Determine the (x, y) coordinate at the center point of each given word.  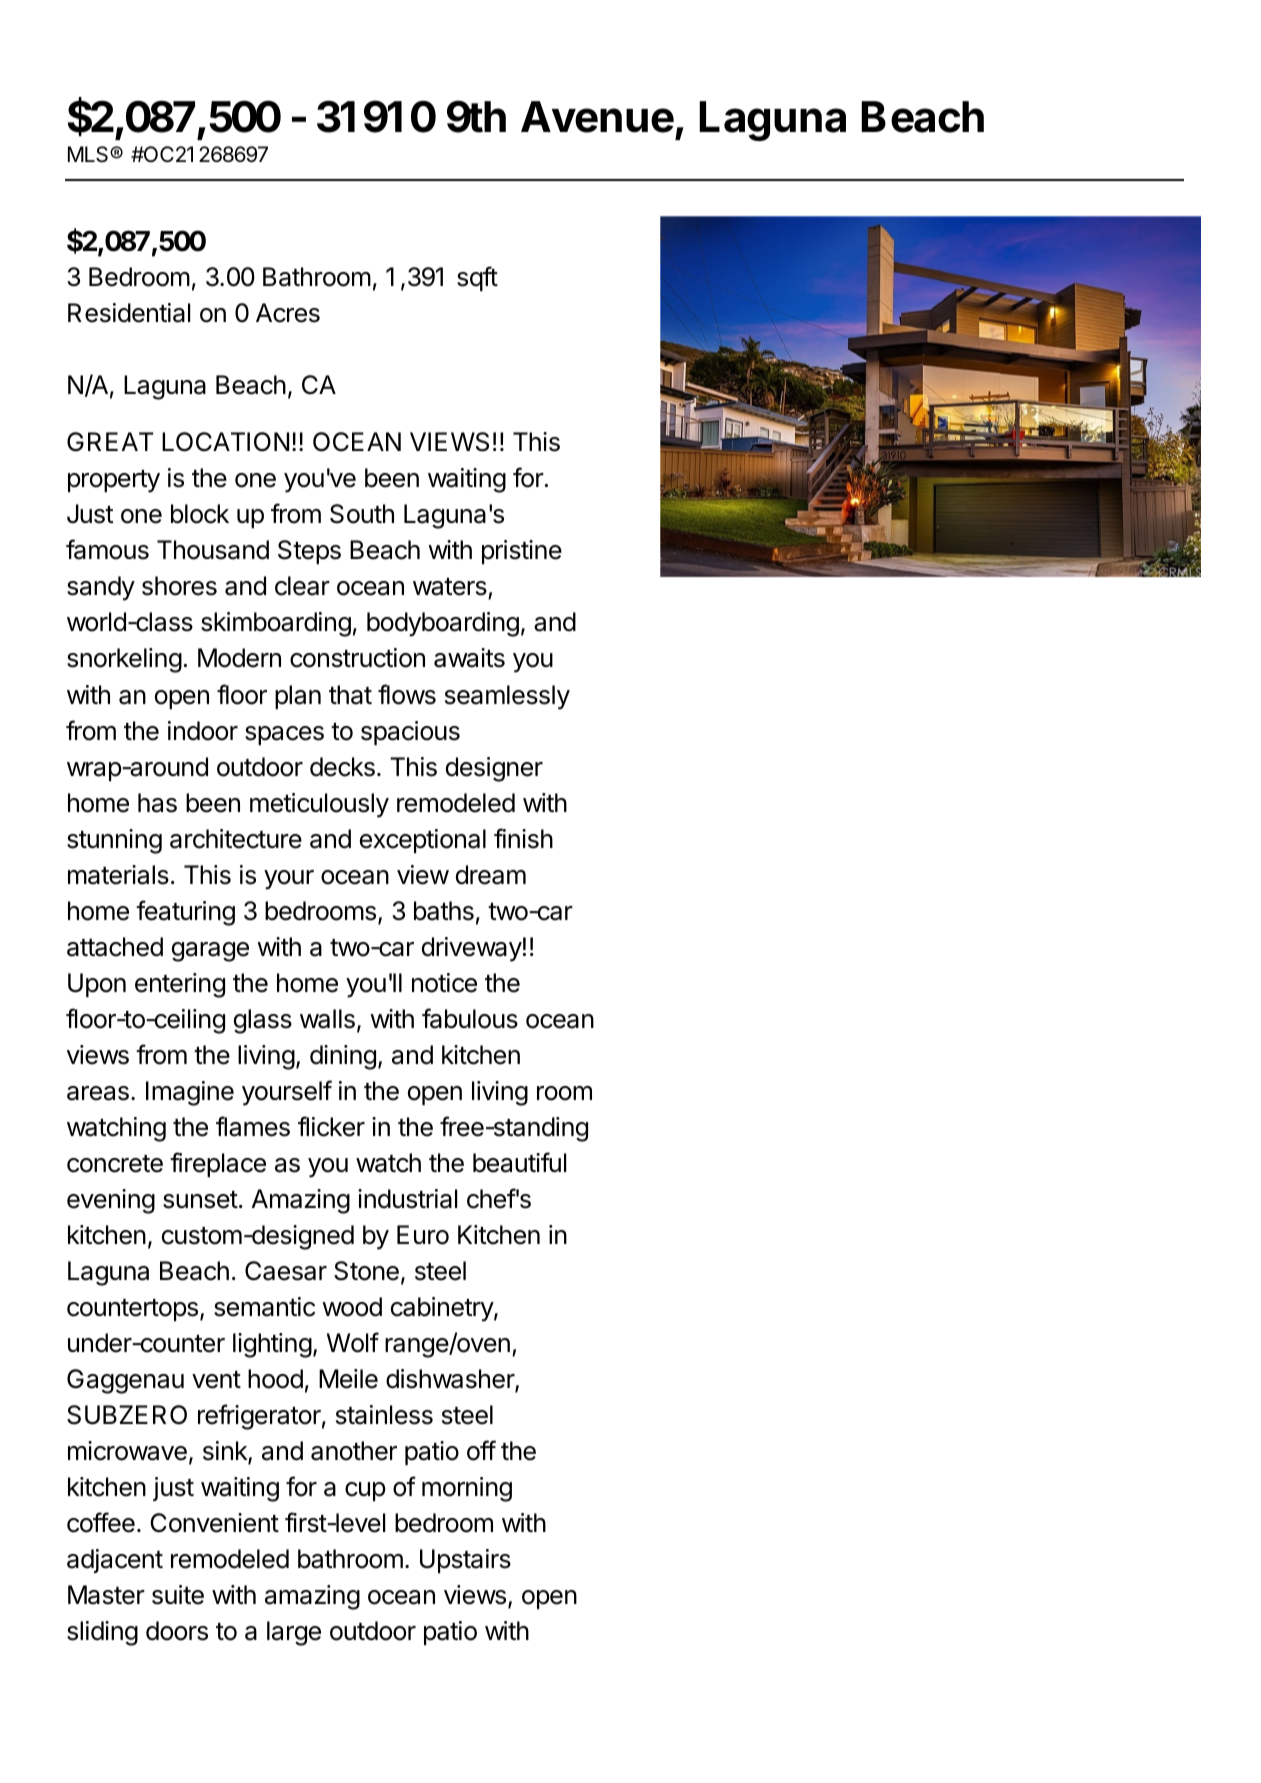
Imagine (190, 1093)
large (294, 1633)
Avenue (597, 117)
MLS (89, 154)
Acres (288, 313)
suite (178, 1595)
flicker (331, 1126)
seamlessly (507, 697)
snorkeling (124, 660)
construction (357, 658)
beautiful (519, 1162)
